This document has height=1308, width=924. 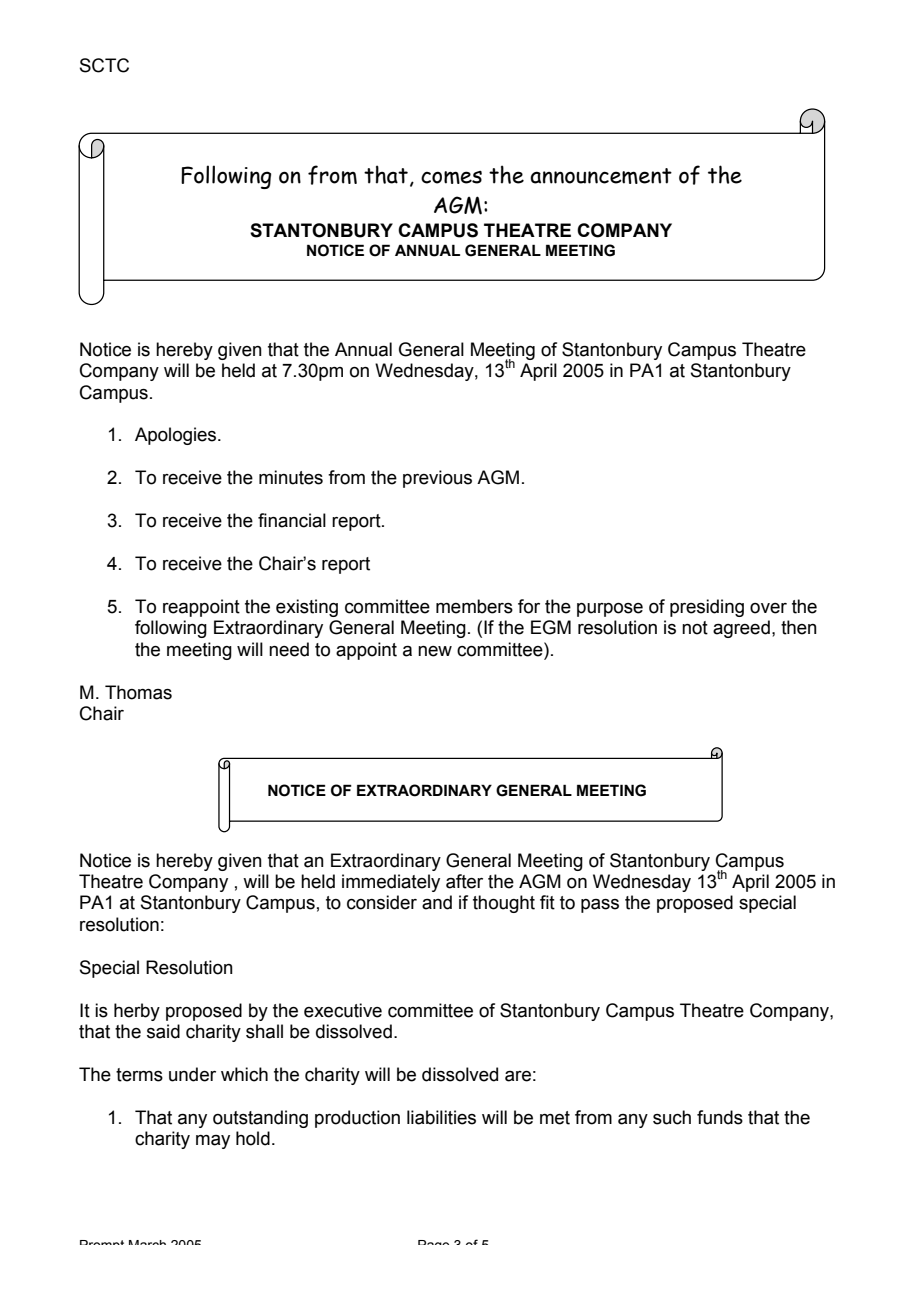 I want to click on may, so click(x=213, y=1142).
